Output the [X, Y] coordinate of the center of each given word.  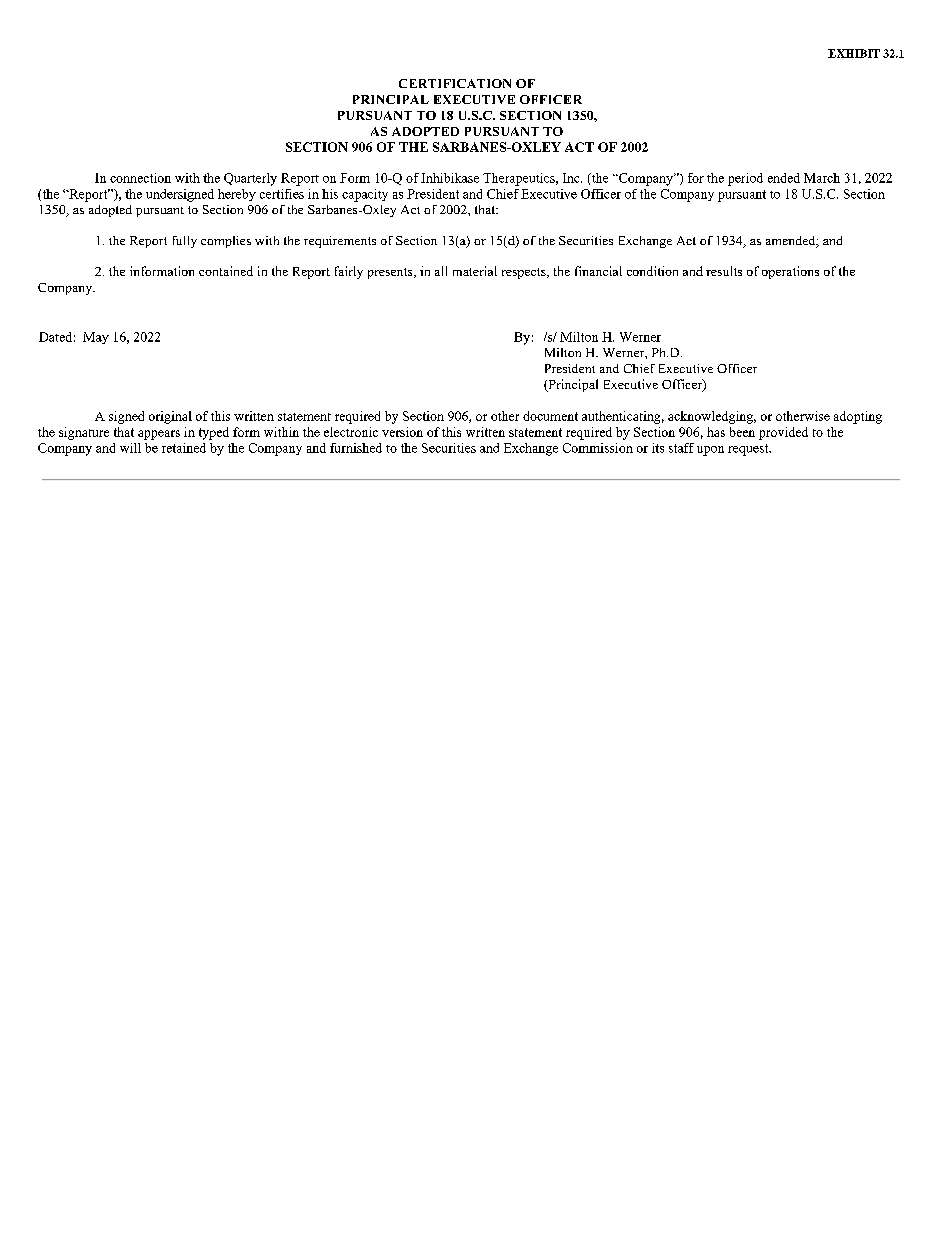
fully [185, 242]
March [822, 178]
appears [159, 435]
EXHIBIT [854, 53]
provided [783, 433]
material [475, 271]
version [402, 432]
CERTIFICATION [455, 83]
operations [790, 272]
